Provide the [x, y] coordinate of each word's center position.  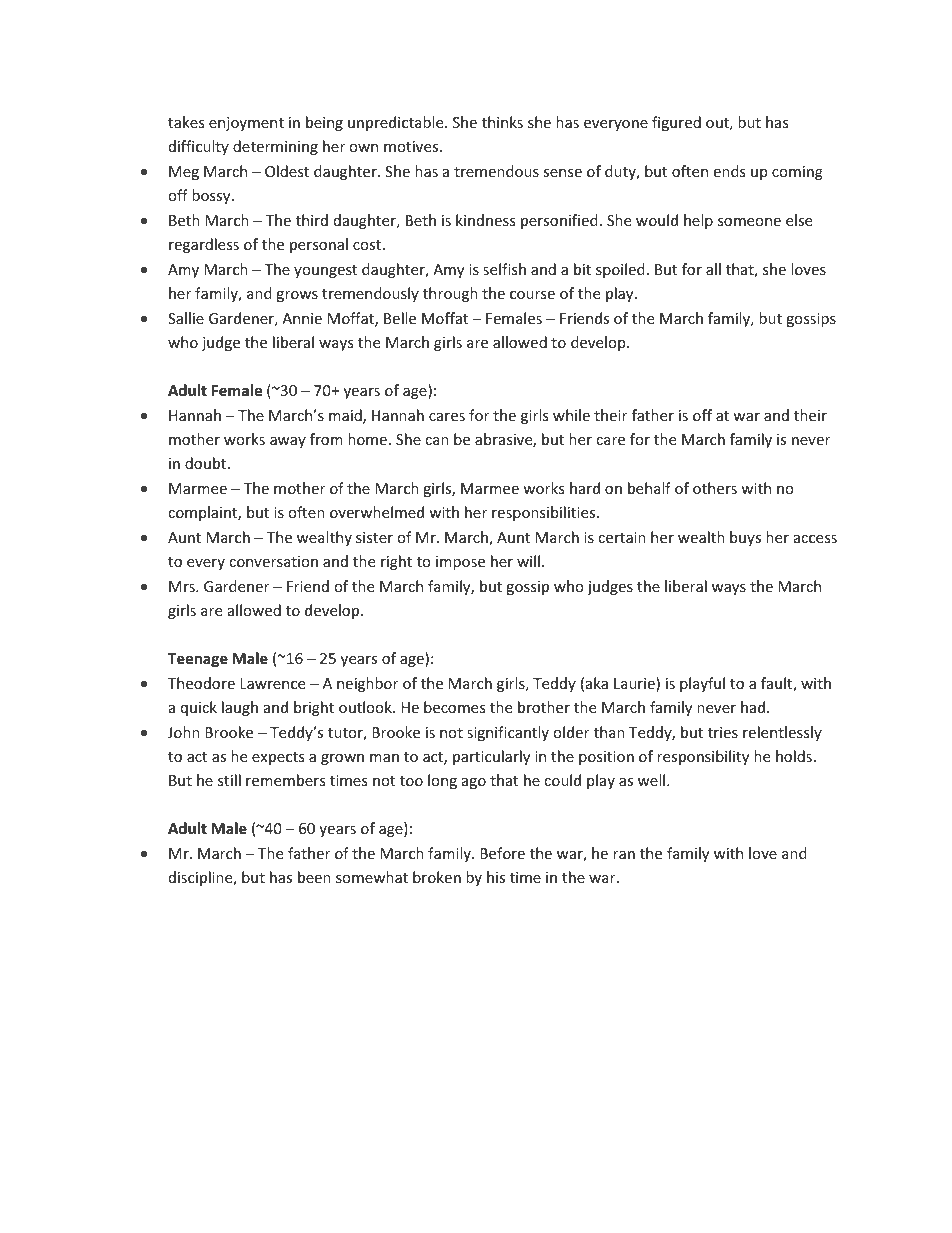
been [314, 877]
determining [275, 147]
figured [676, 123]
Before [502, 853]
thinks [502, 122]
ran [624, 855]
